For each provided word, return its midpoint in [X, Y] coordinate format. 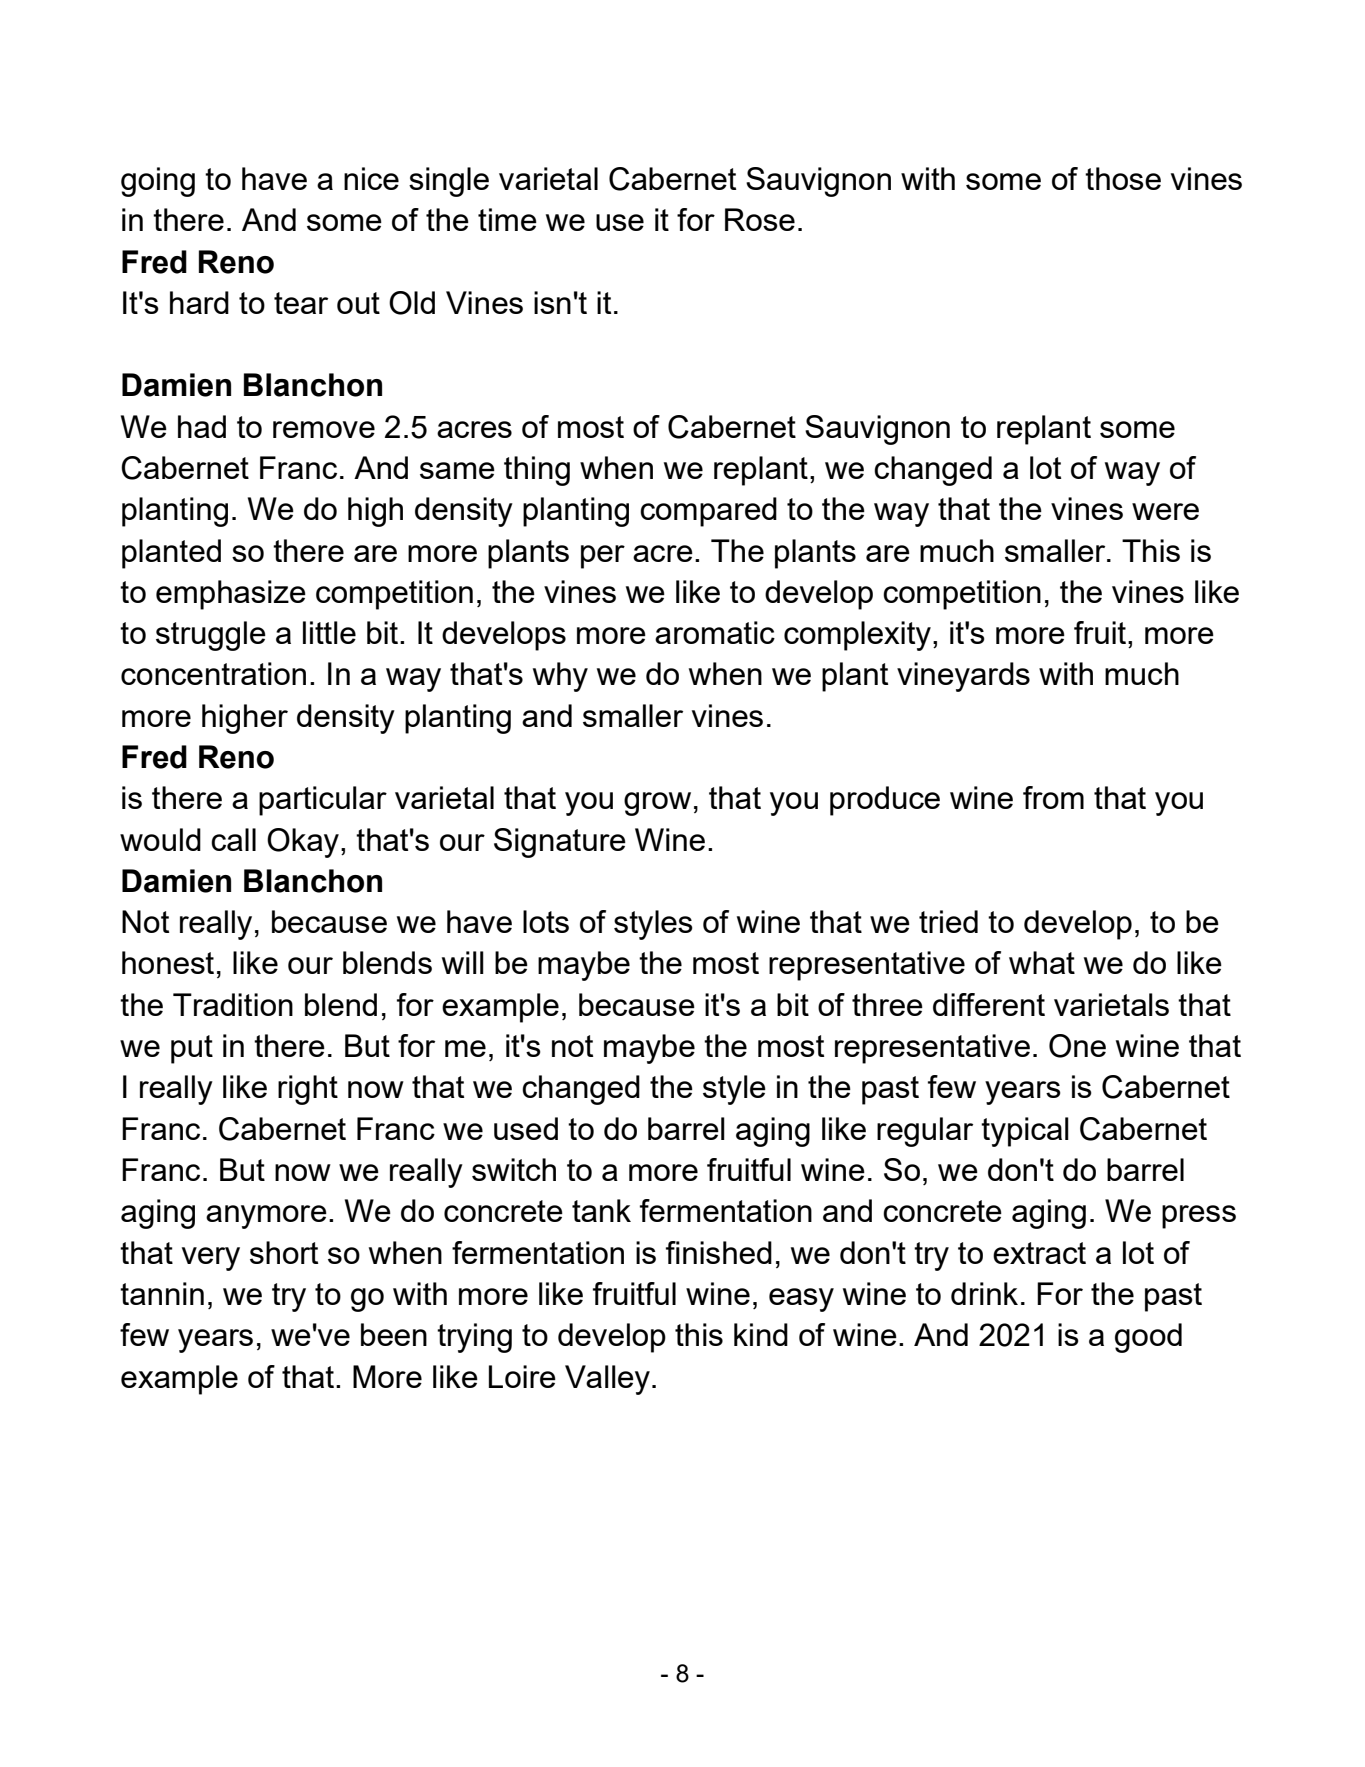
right [308, 1090]
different [989, 1004]
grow [657, 804]
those [1123, 178]
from [1053, 797]
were [1165, 511]
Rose [760, 219]
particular [323, 801]
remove [324, 429]
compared [708, 512]
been [394, 1334]
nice [371, 178]
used [526, 1128]
